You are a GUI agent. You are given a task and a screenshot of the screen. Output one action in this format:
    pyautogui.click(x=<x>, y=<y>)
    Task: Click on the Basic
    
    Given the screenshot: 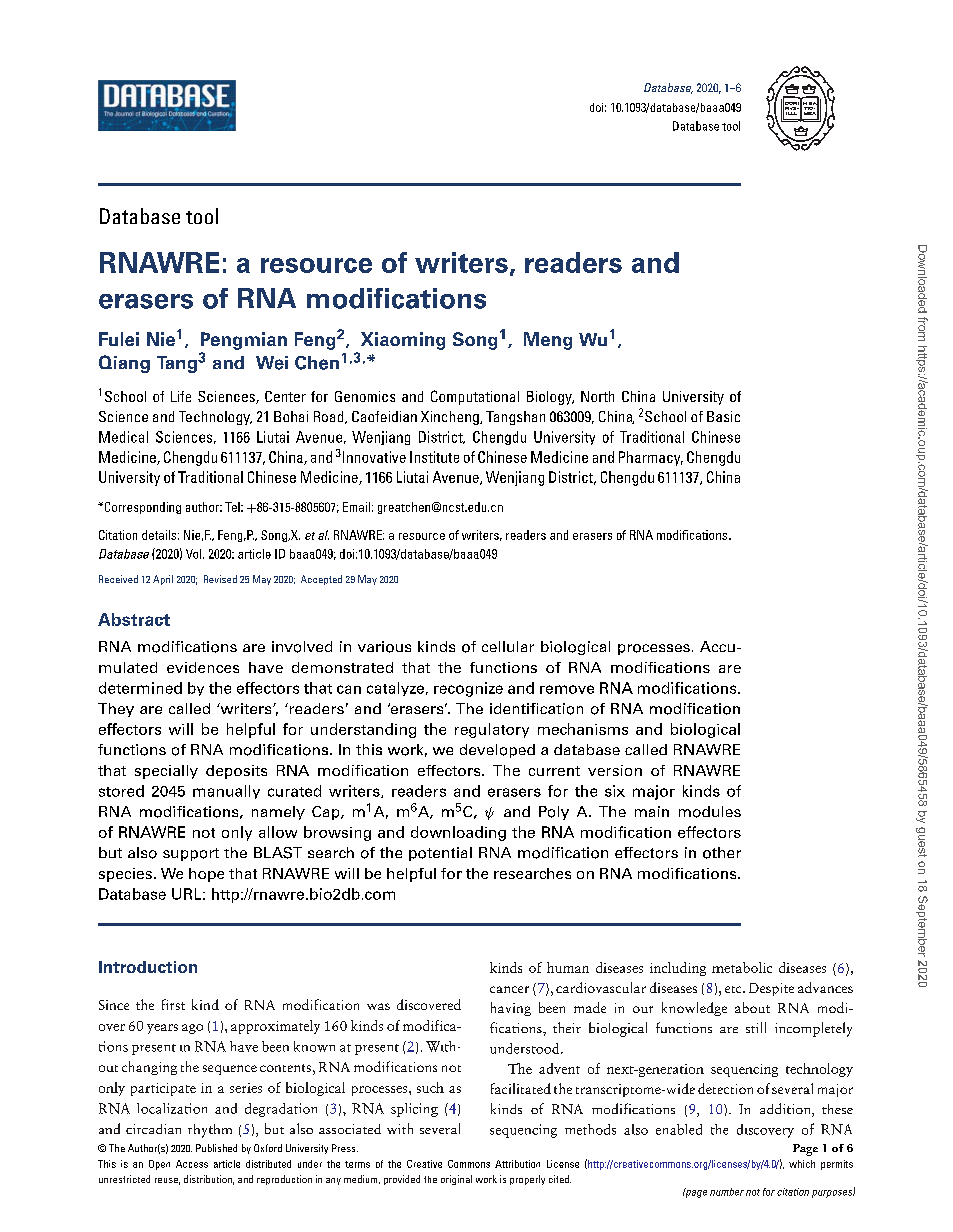 What is the action you would take?
    pyautogui.click(x=723, y=416)
